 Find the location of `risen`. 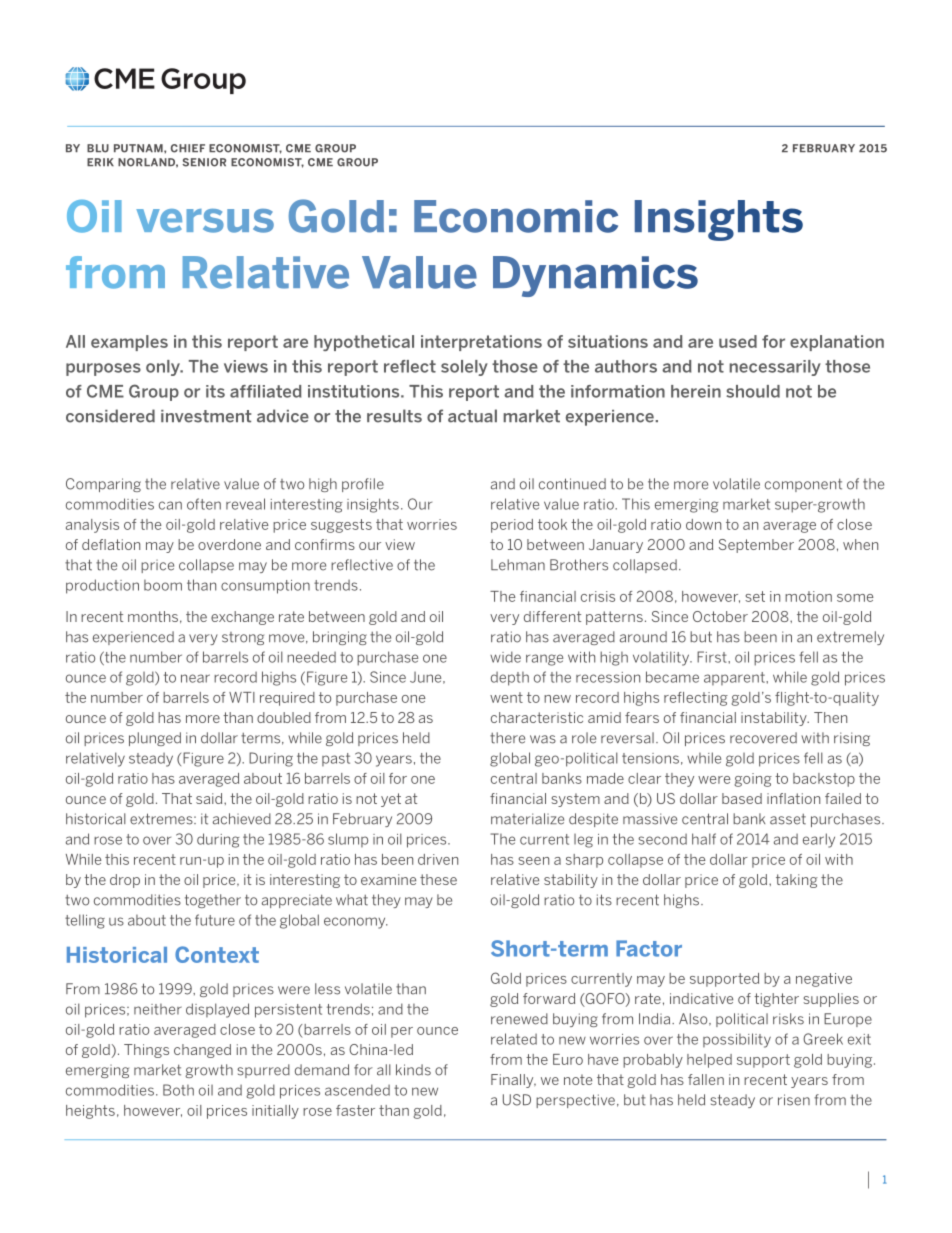

risen is located at coordinates (794, 1100).
